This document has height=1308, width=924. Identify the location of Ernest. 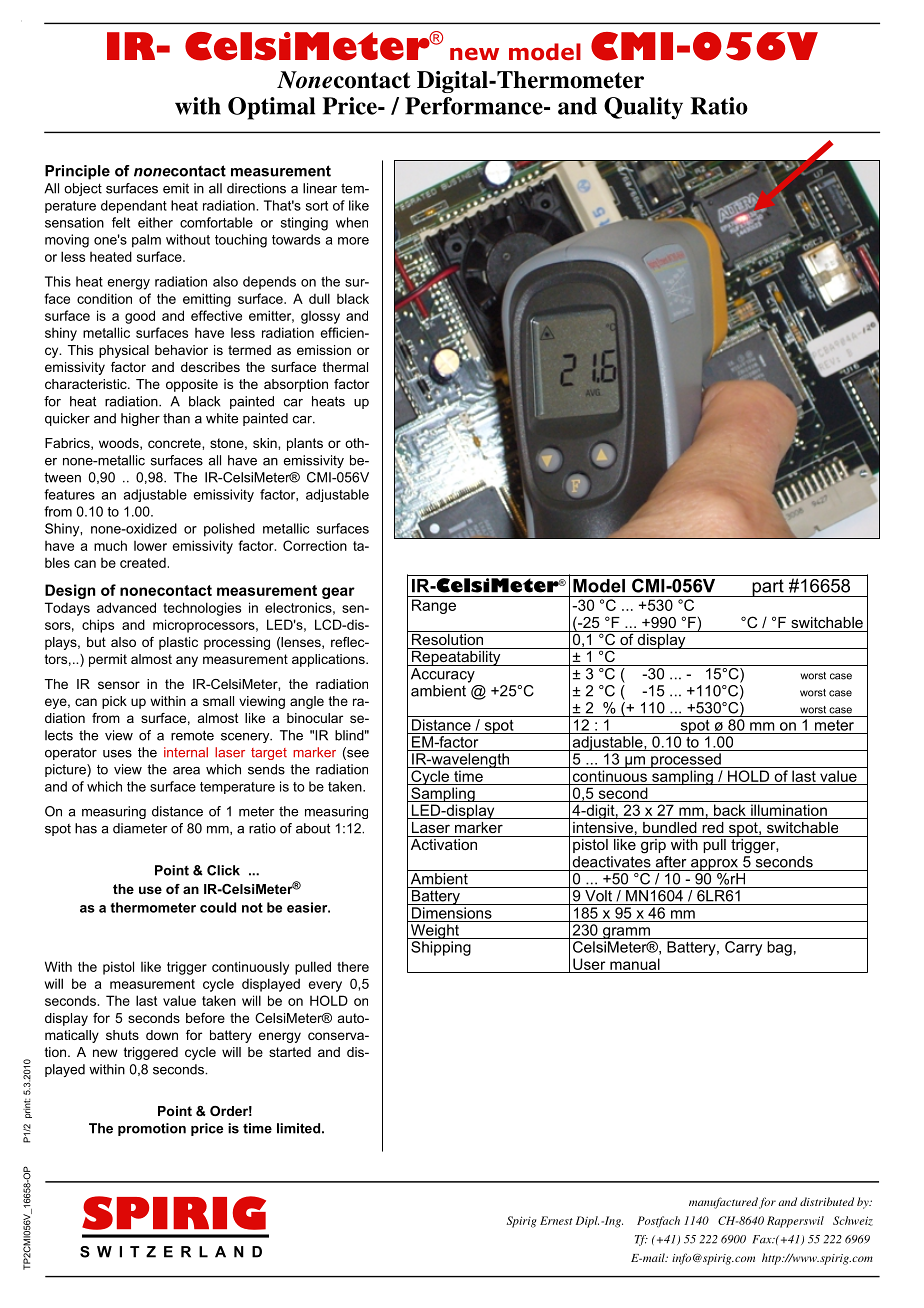
(556, 1220).
